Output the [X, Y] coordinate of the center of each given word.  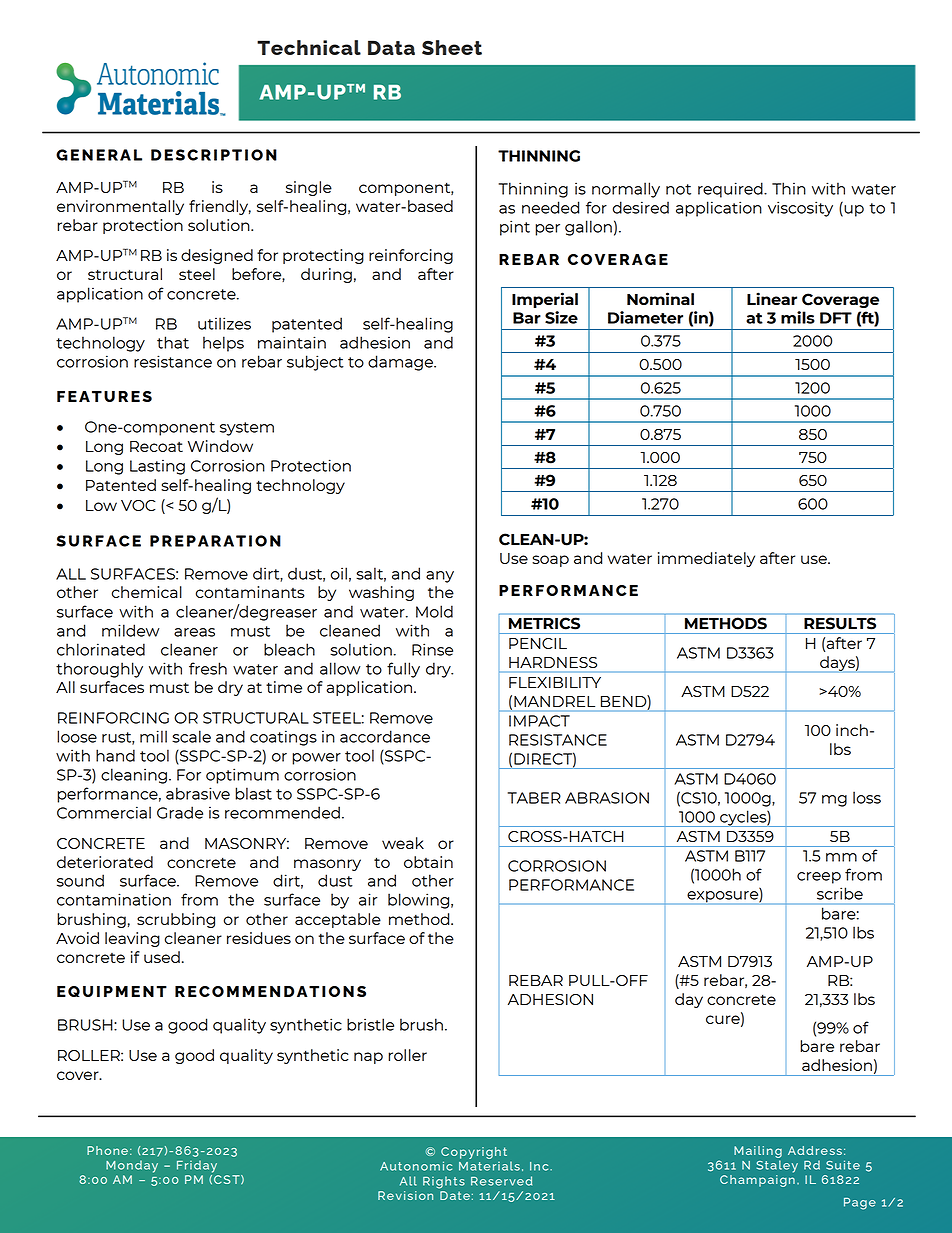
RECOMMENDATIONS [270, 991]
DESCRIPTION [214, 155]
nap [368, 1058]
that [173, 342]
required [731, 190]
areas [194, 632]
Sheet [452, 47]
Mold [434, 611]
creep [819, 878]
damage [401, 363]
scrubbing [176, 920]
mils [798, 317]
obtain [428, 862]
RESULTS [840, 623]
